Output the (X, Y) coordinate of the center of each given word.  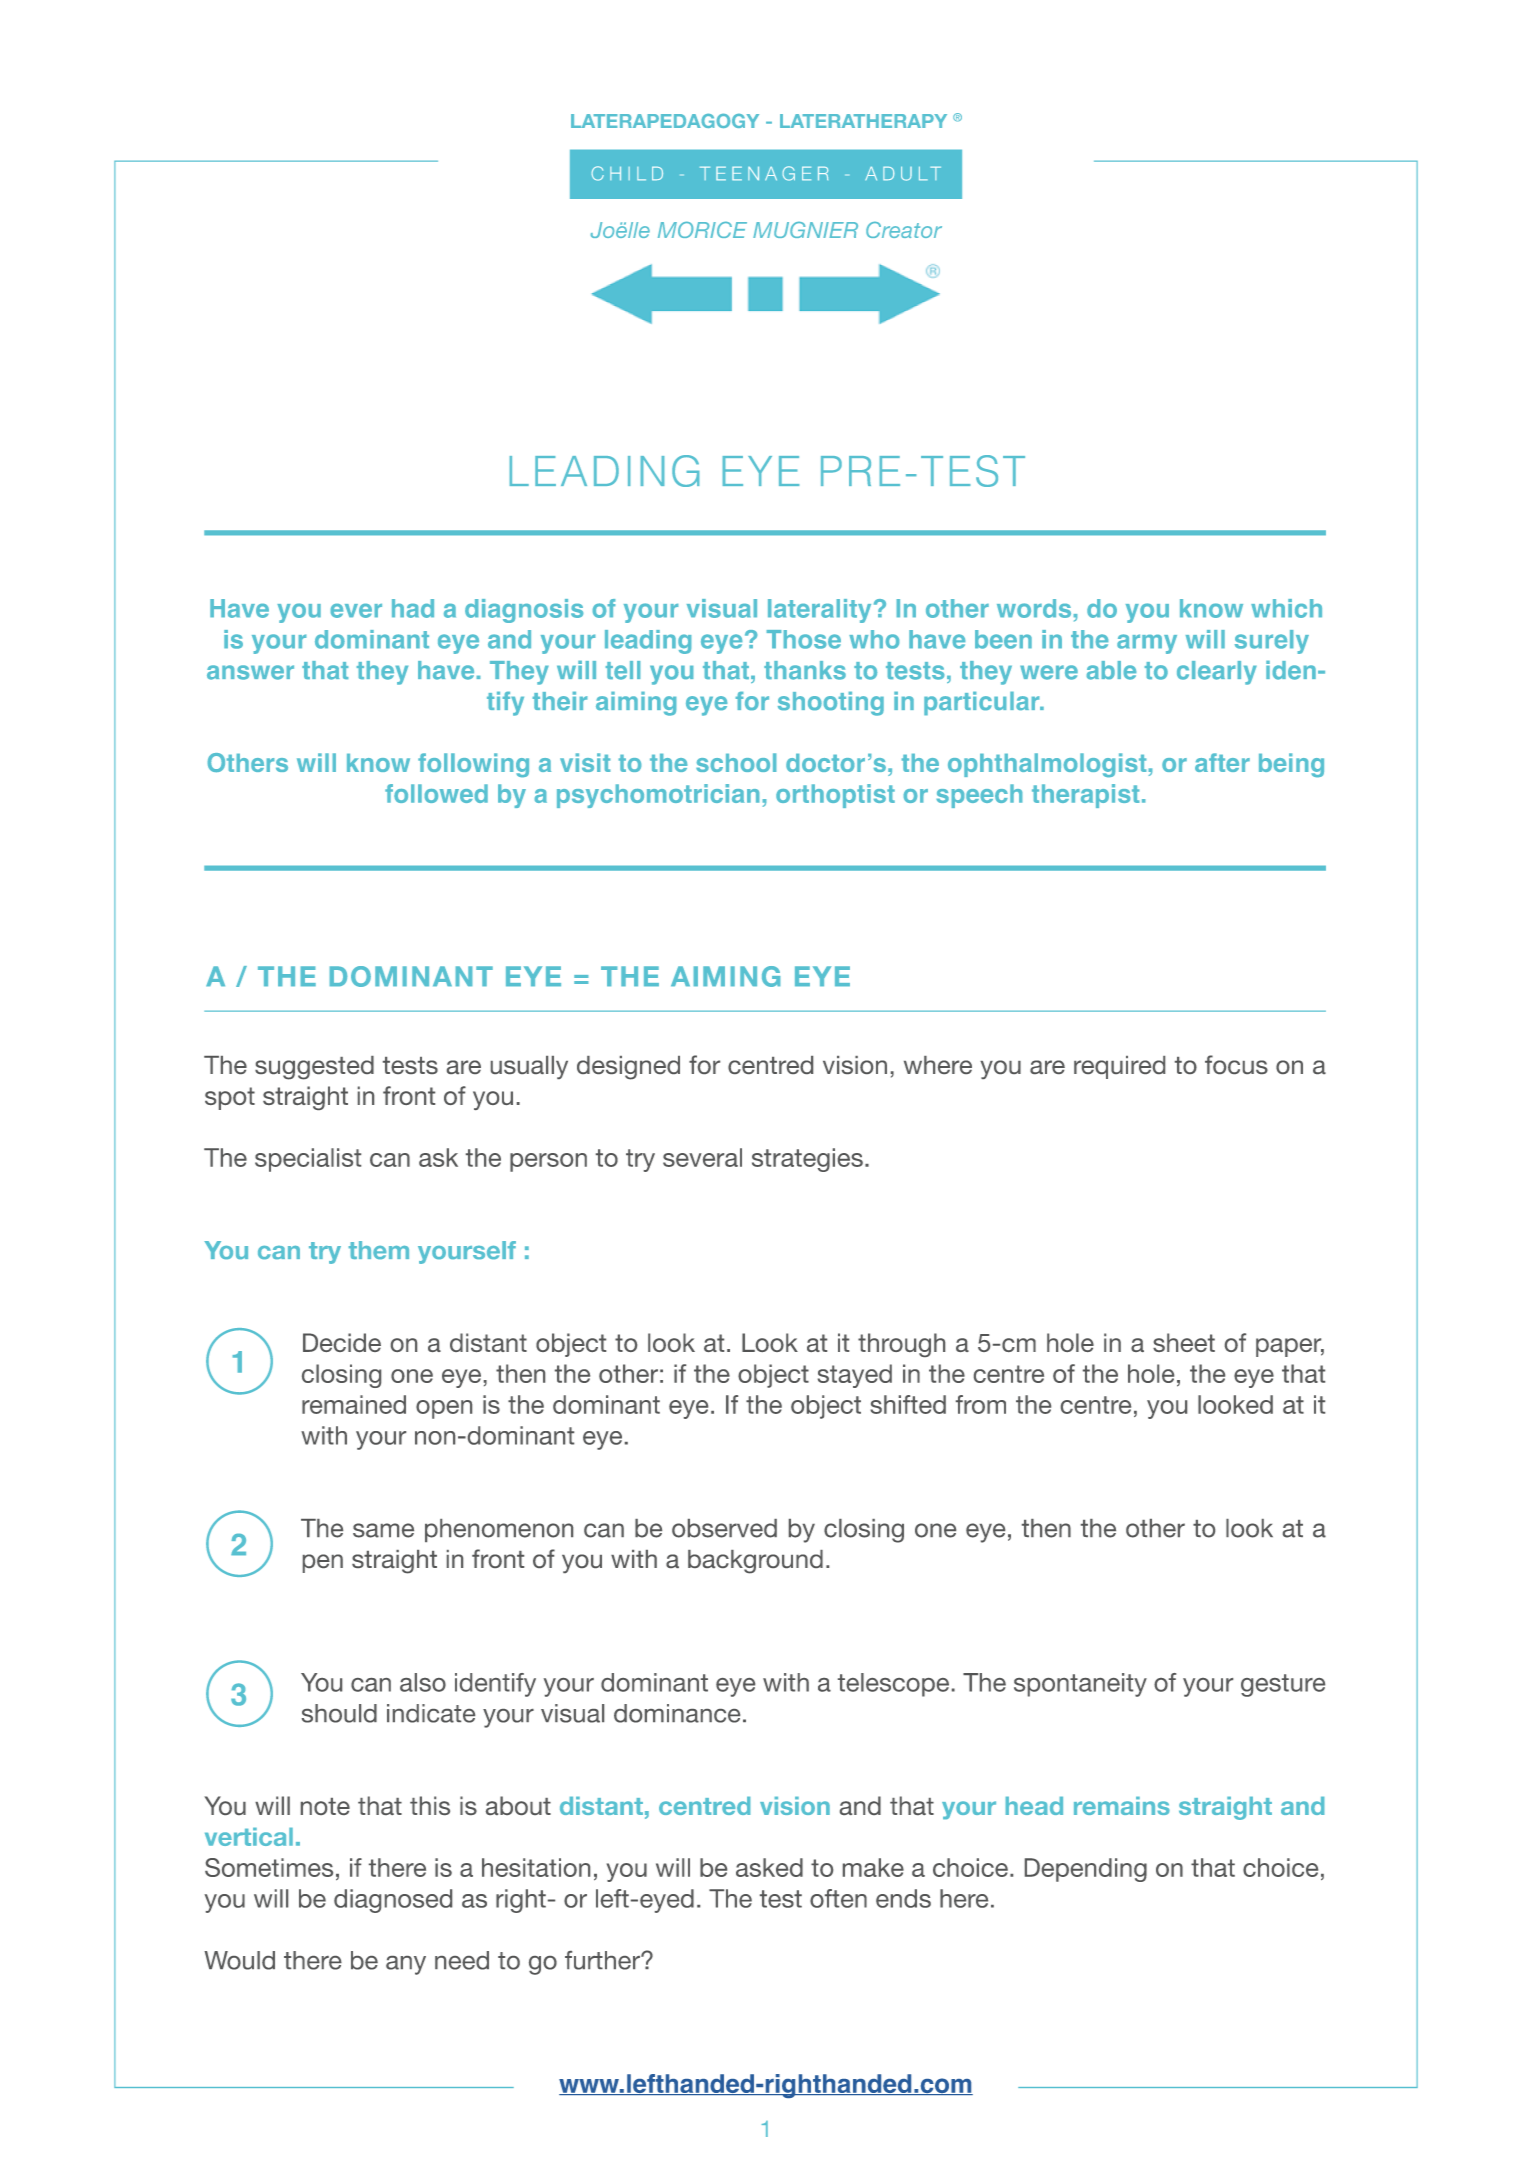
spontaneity (1080, 1685)
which (1286, 608)
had (413, 608)
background (755, 1562)
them (379, 1250)
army (1147, 644)
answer (250, 672)
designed (628, 1068)
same (383, 1530)
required (1119, 1067)
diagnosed (393, 1901)
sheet (1184, 1342)
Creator (904, 230)
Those (804, 639)
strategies (807, 1160)
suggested (314, 1068)
